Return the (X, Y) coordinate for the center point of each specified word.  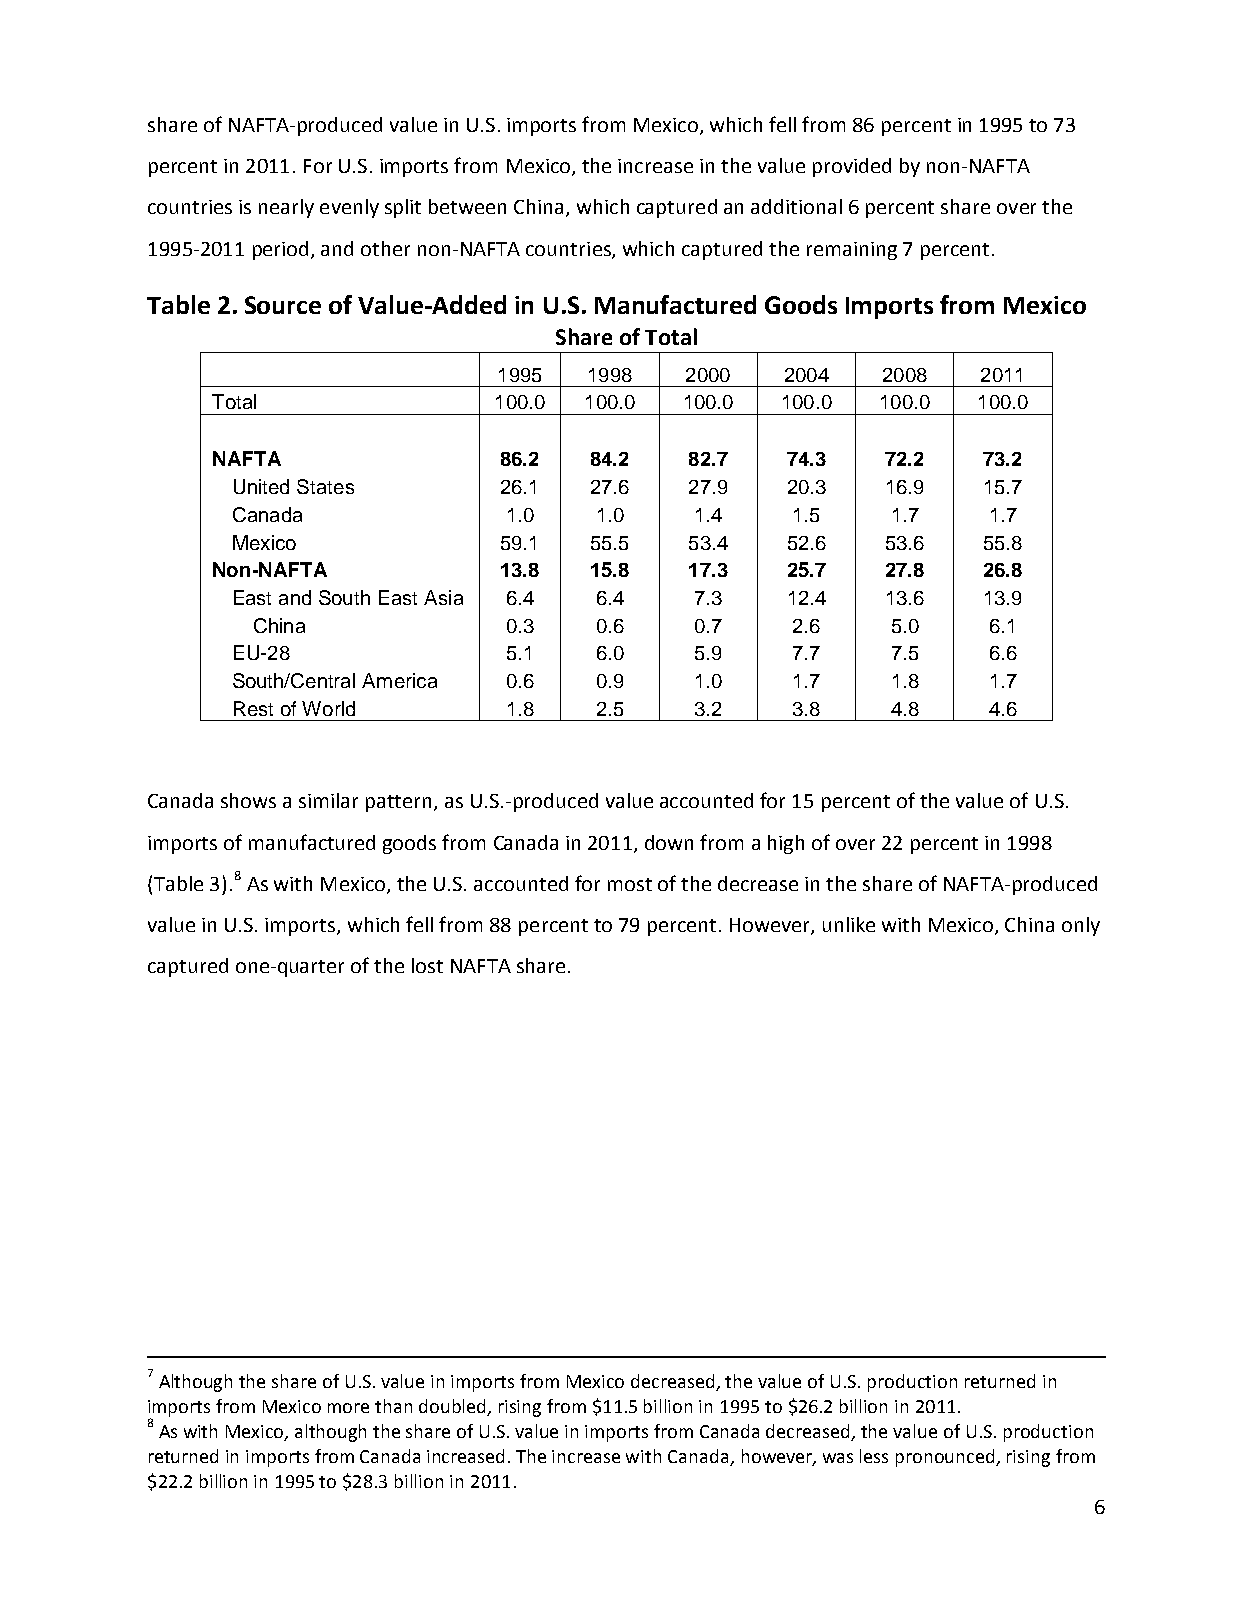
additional (796, 206)
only (1081, 926)
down (669, 842)
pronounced (946, 1458)
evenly (349, 208)
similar (328, 800)
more (348, 1408)
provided (852, 167)
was (838, 1458)
